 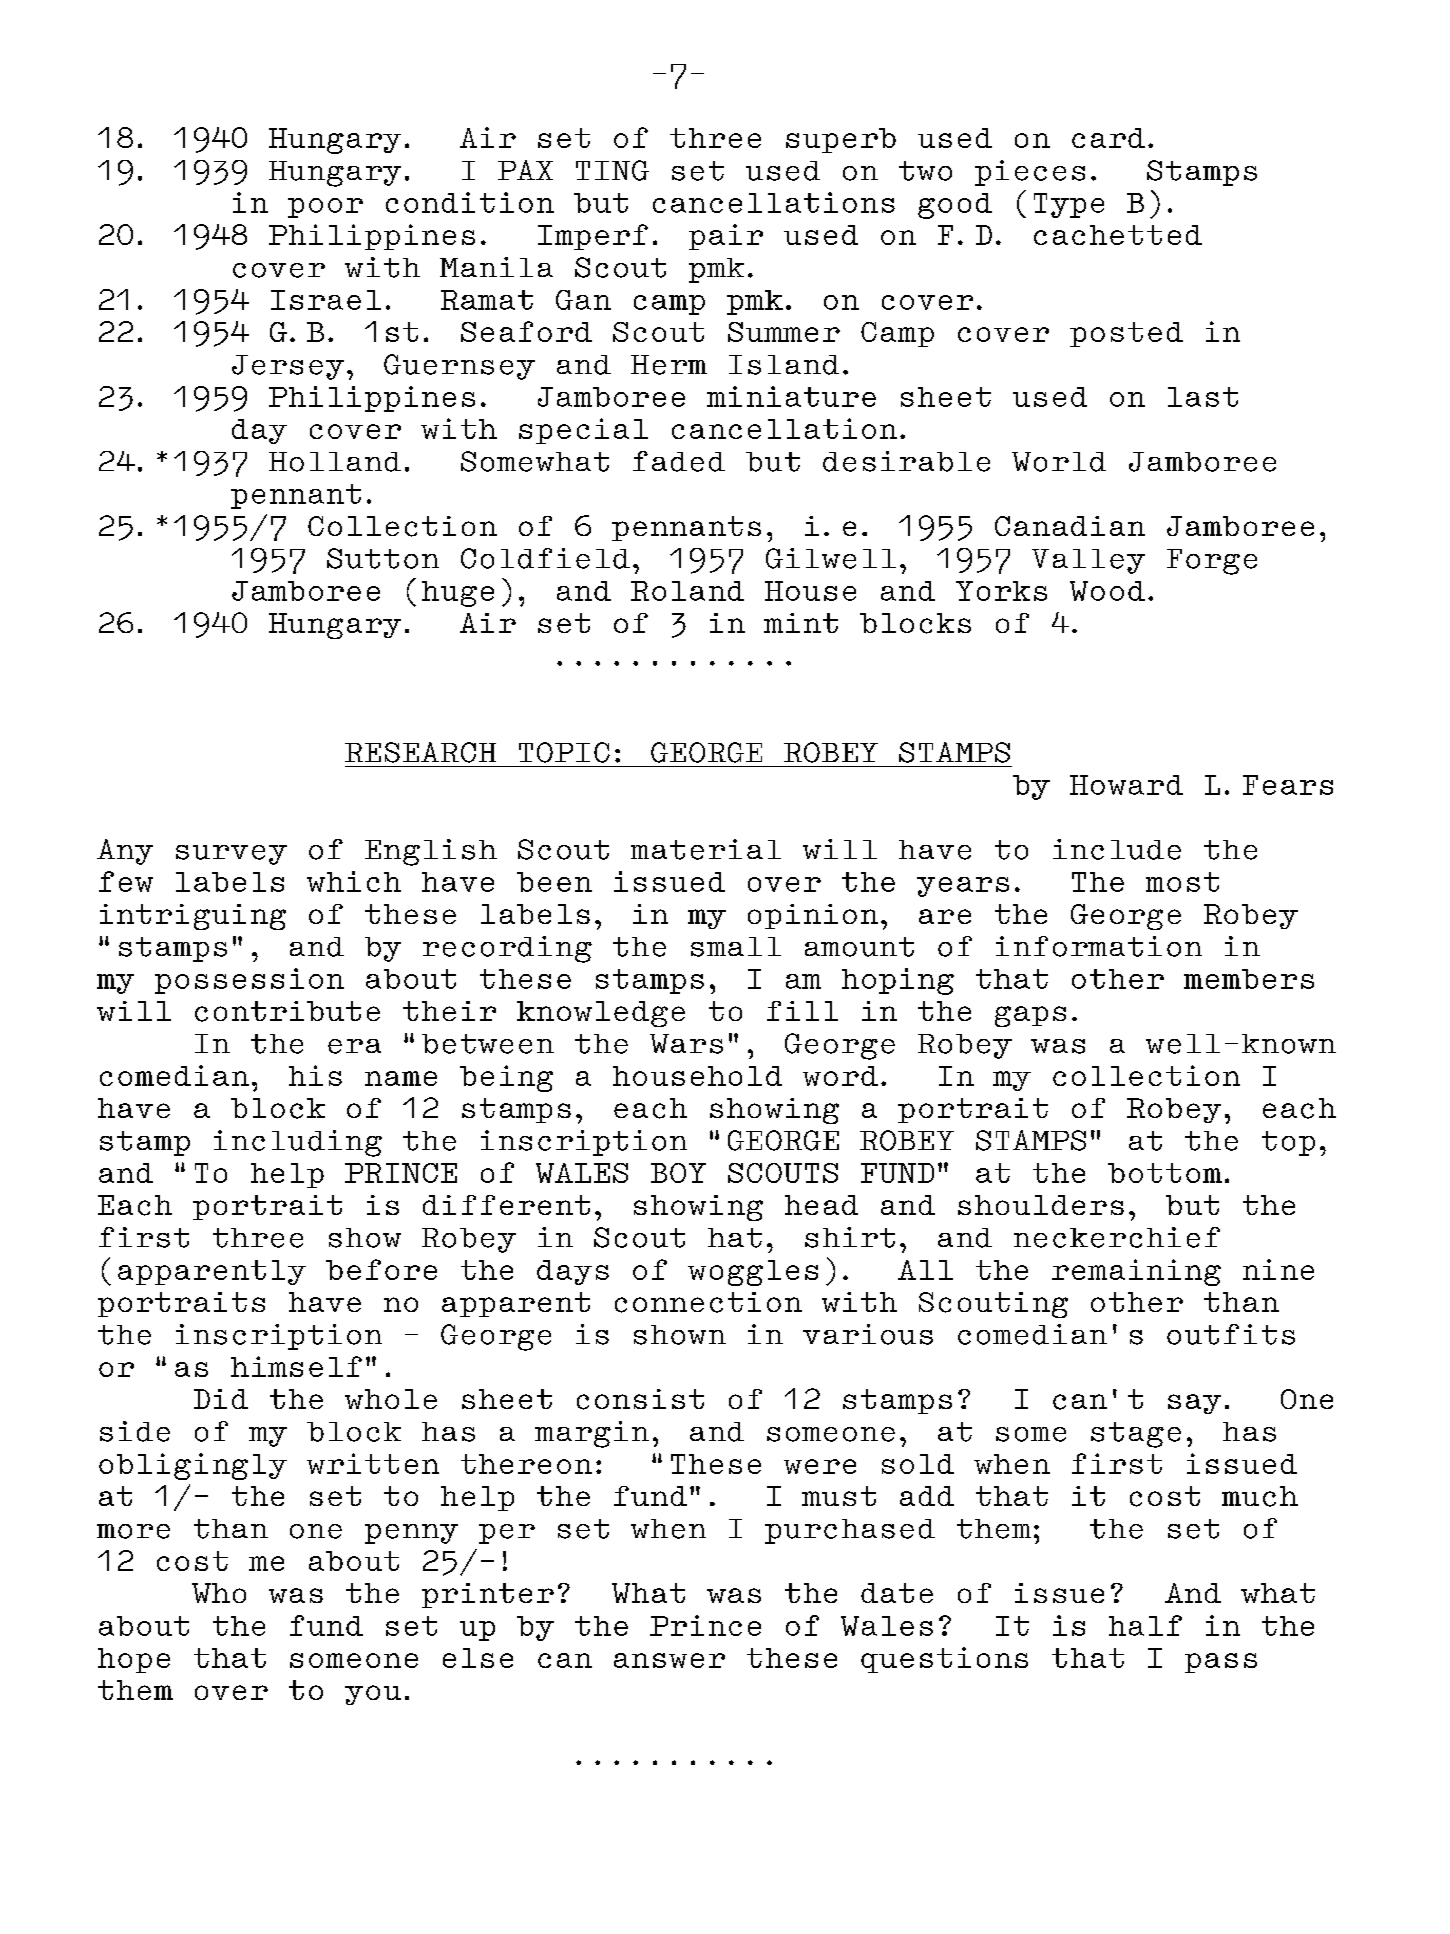 I want to click on answer, so click(x=669, y=1660).
